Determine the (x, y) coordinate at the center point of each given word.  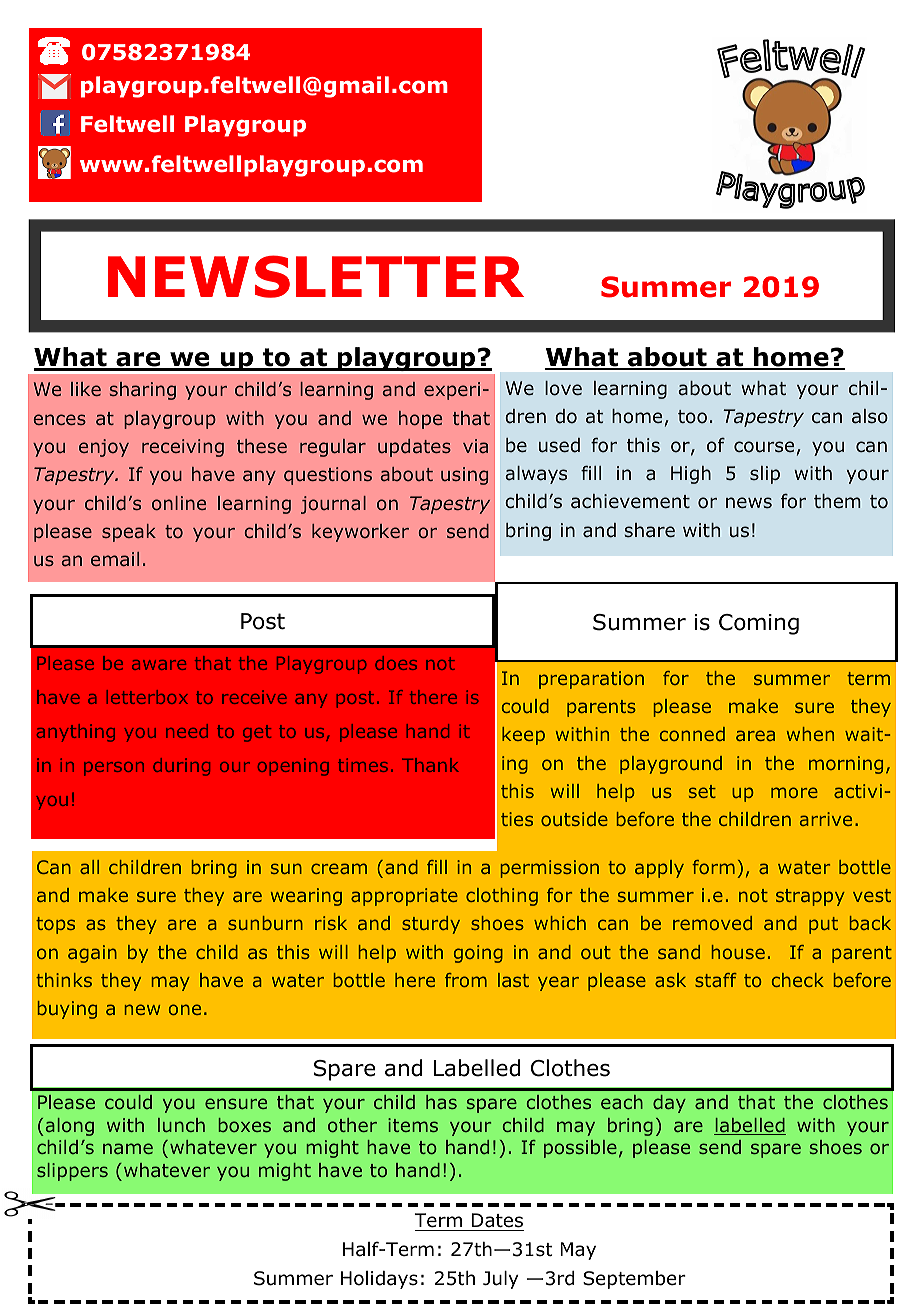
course (764, 447)
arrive (826, 819)
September (634, 1280)
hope (420, 420)
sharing (143, 391)
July (500, 1280)
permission (550, 869)
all (89, 867)
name (128, 1148)
